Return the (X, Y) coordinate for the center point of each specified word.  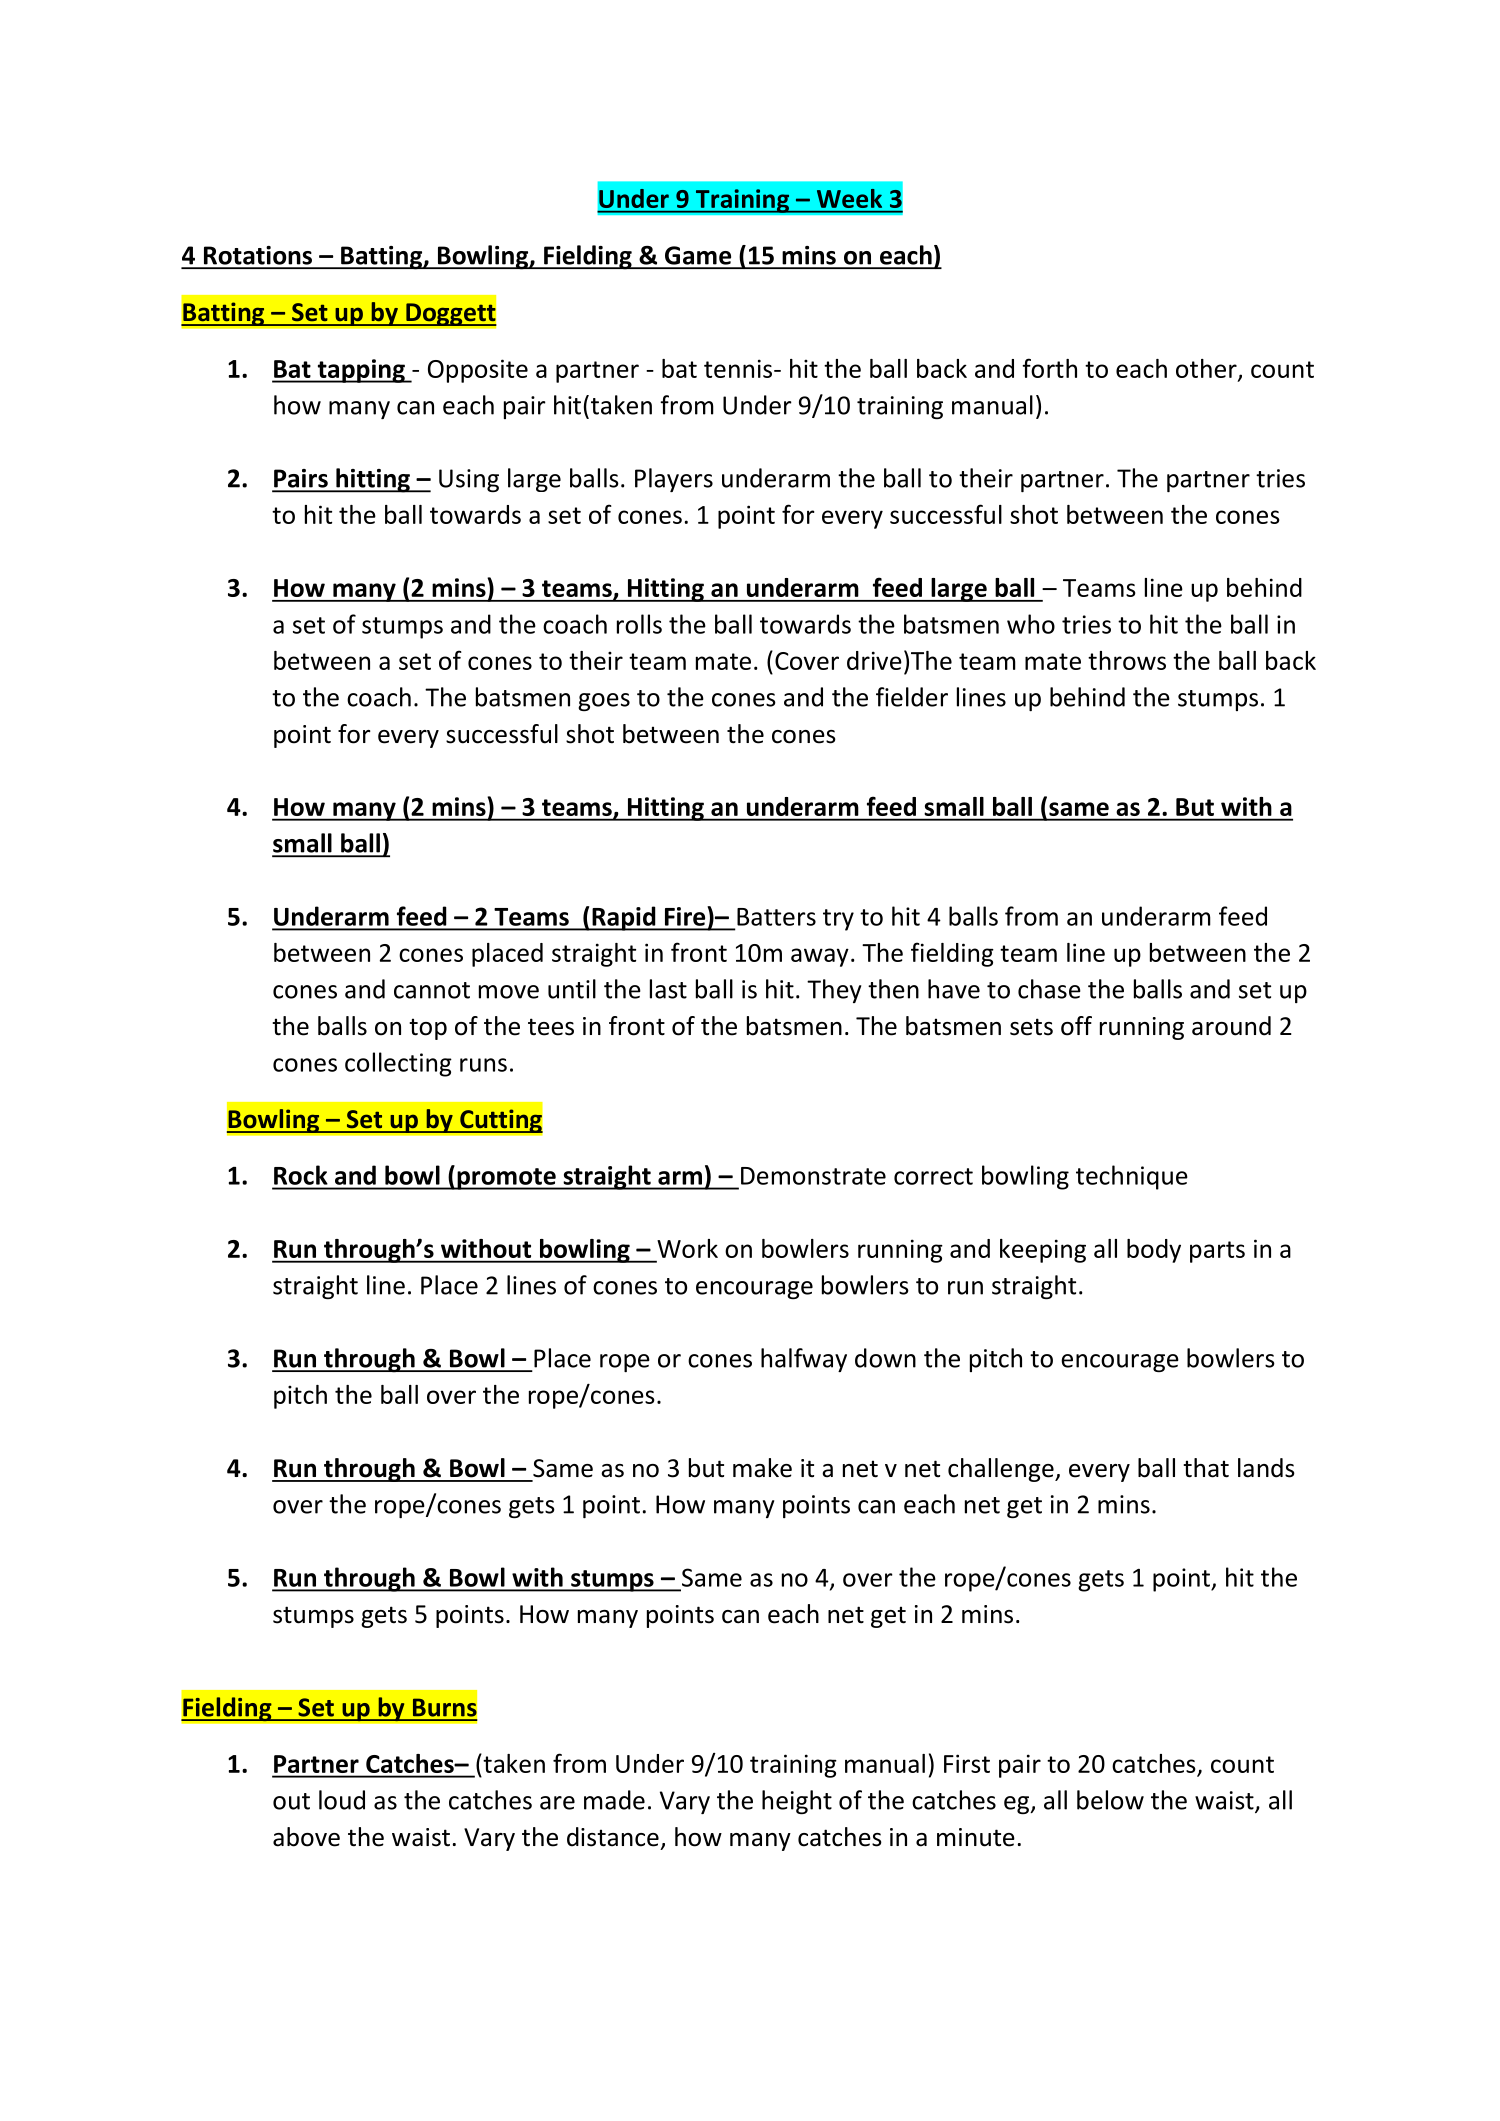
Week (849, 198)
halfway (804, 1360)
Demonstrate (813, 1176)
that (1206, 1468)
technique (1132, 1177)
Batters (776, 917)
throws (1127, 660)
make (762, 1468)
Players (674, 480)
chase (1049, 989)
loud (342, 1800)
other (1207, 369)
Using (469, 480)
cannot (432, 990)
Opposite (478, 371)
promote (506, 1179)
